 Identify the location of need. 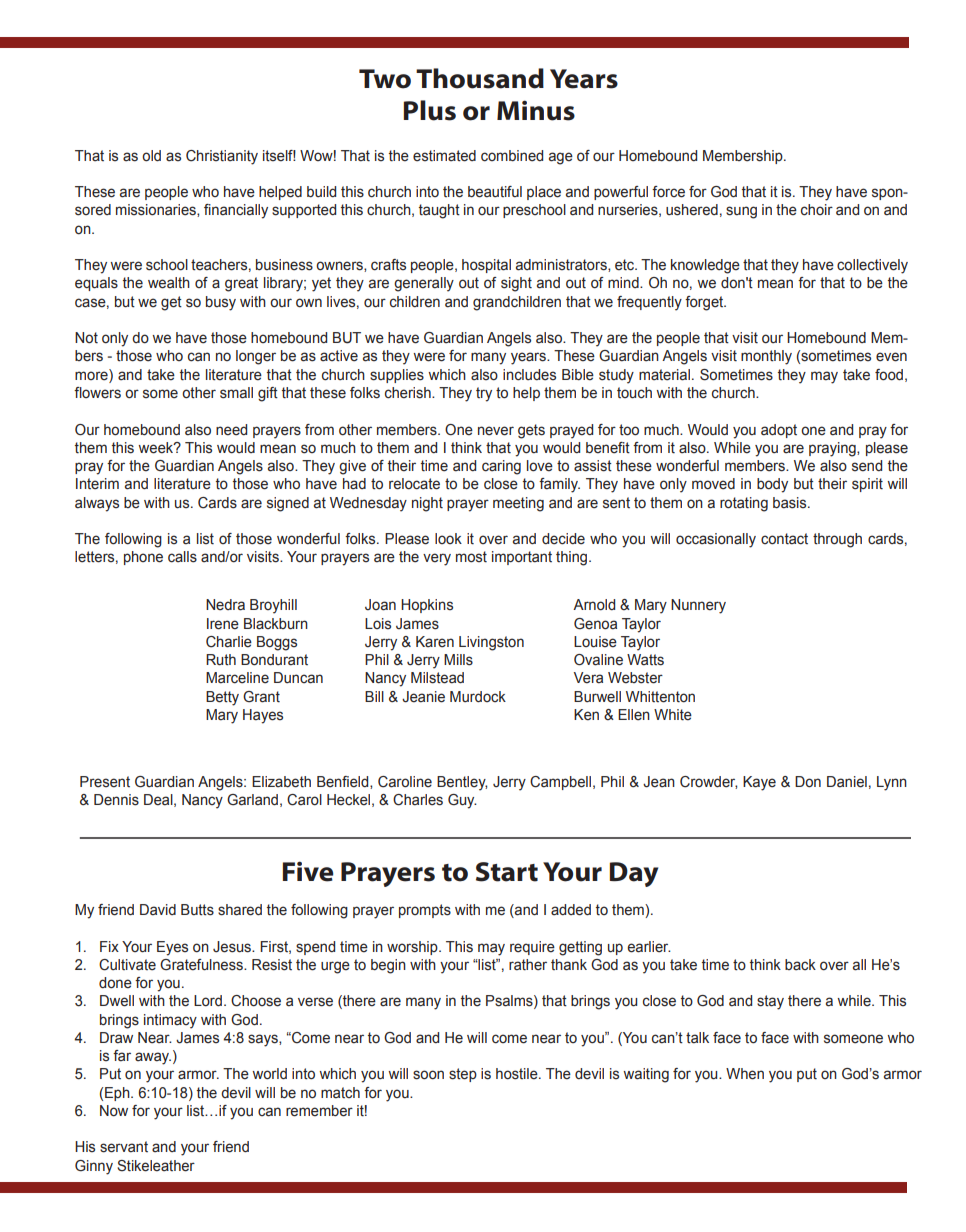
(231, 430).
